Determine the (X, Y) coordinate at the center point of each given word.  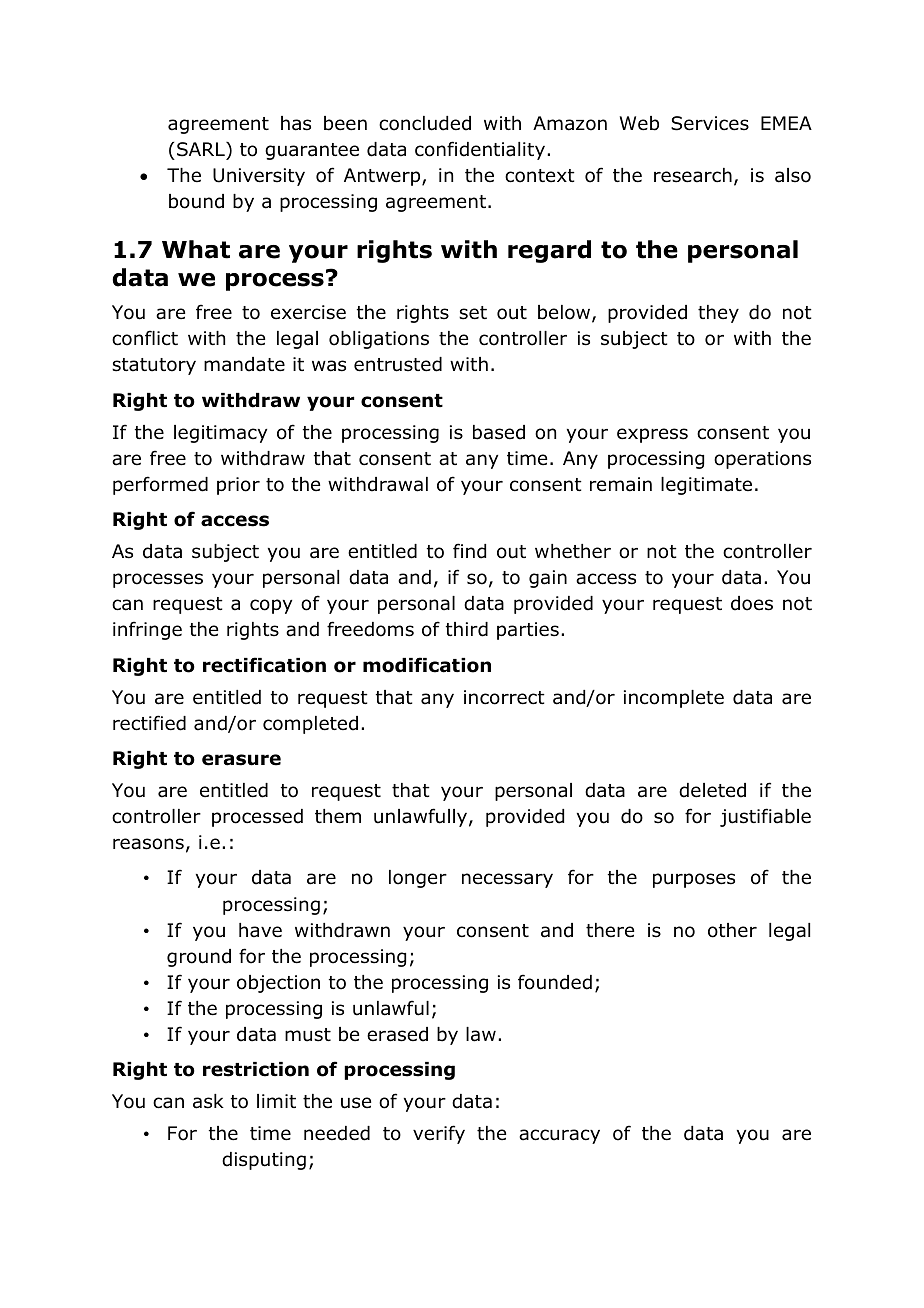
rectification (264, 665)
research (693, 175)
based (499, 432)
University (259, 177)
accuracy (559, 1136)
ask (208, 1101)
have (260, 930)
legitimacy (220, 434)
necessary (507, 880)
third (467, 629)
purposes (694, 880)
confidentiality (480, 150)
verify (439, 1134)
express (652, 435)
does (752, 603)
